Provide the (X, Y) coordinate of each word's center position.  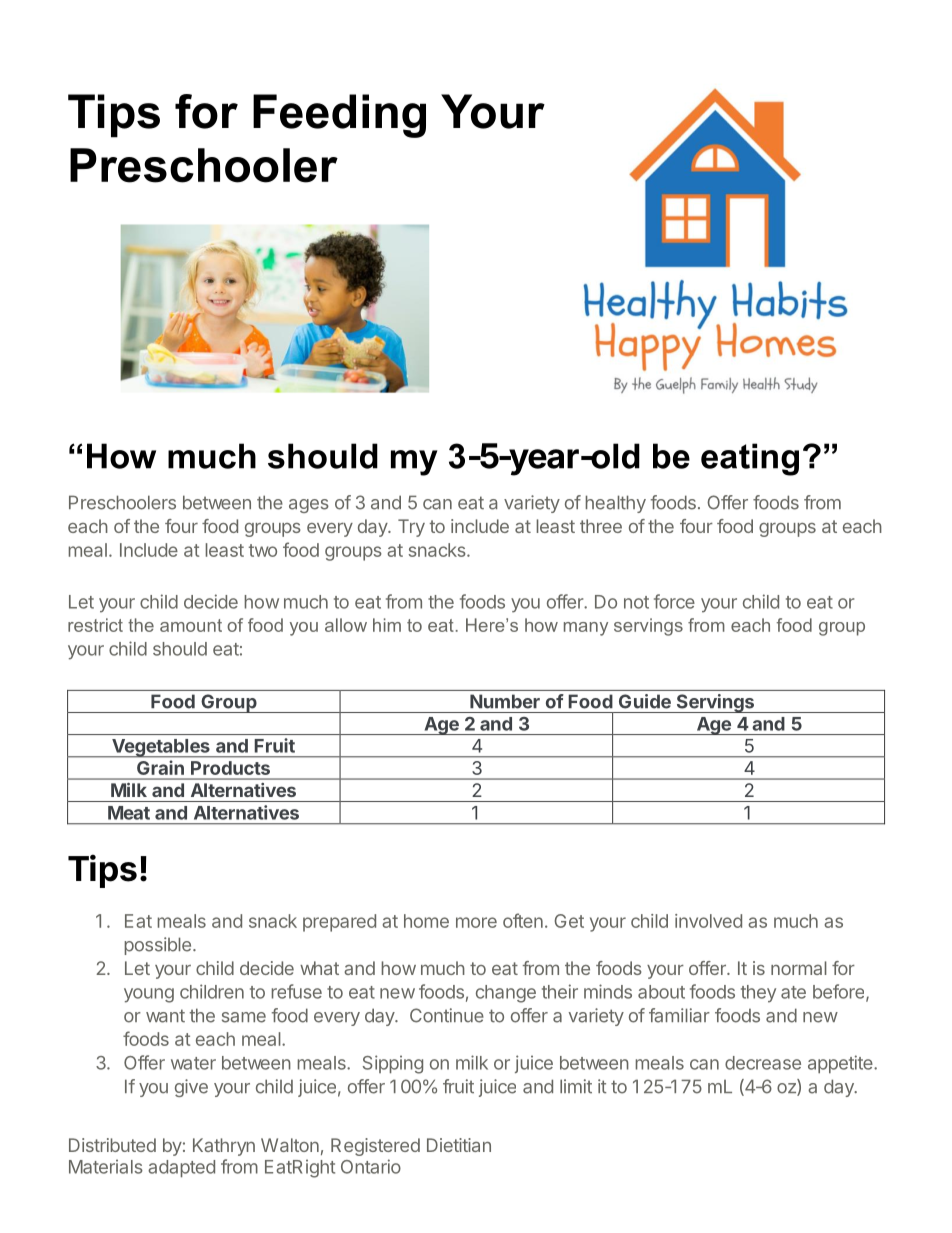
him (387, 625)
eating (750, 459)
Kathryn (224, 1147)
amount (191, 625)
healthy (616, 504)
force (674, 601)
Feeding (339, 116)
